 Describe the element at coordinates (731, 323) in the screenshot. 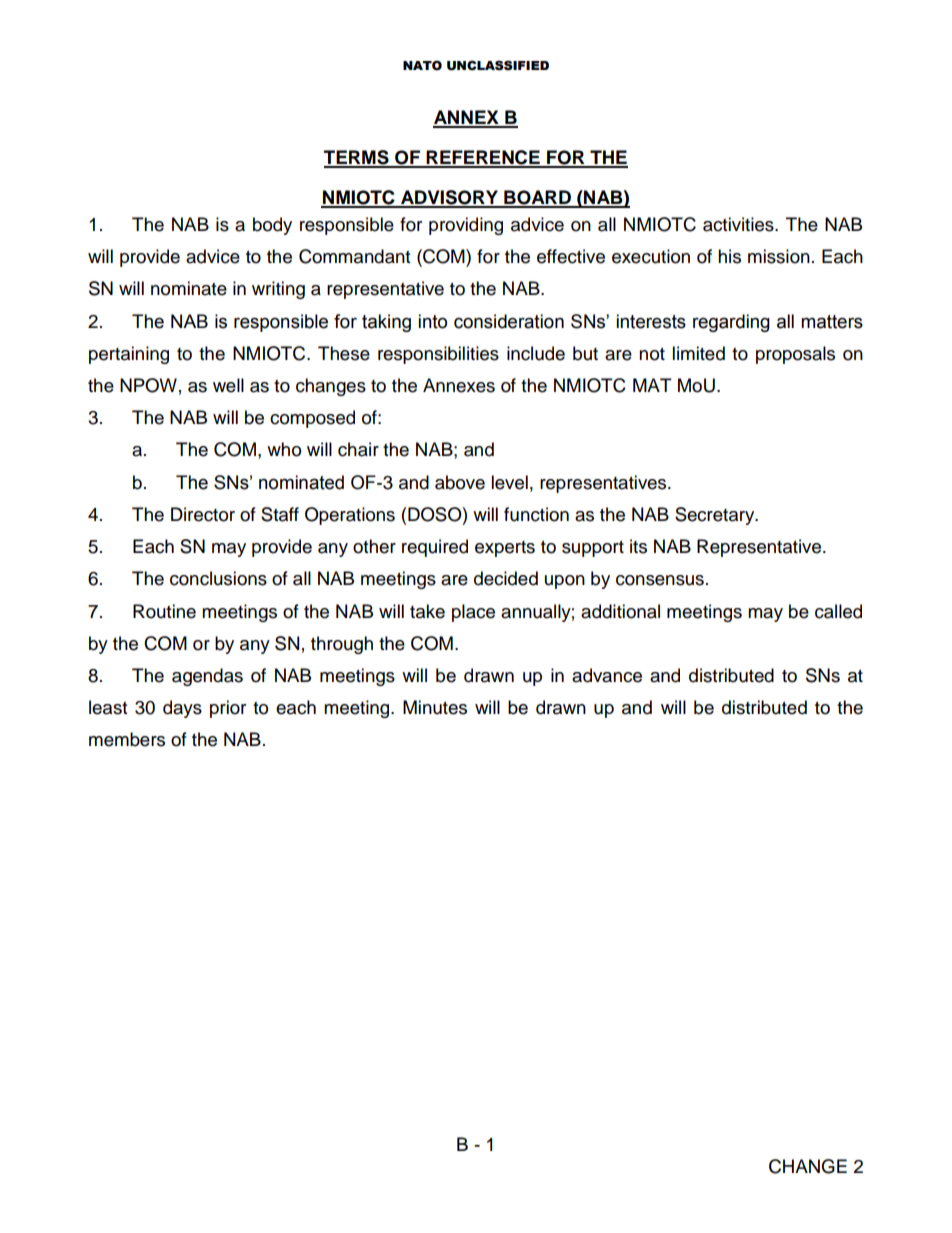

I see `regarding` at that location.
